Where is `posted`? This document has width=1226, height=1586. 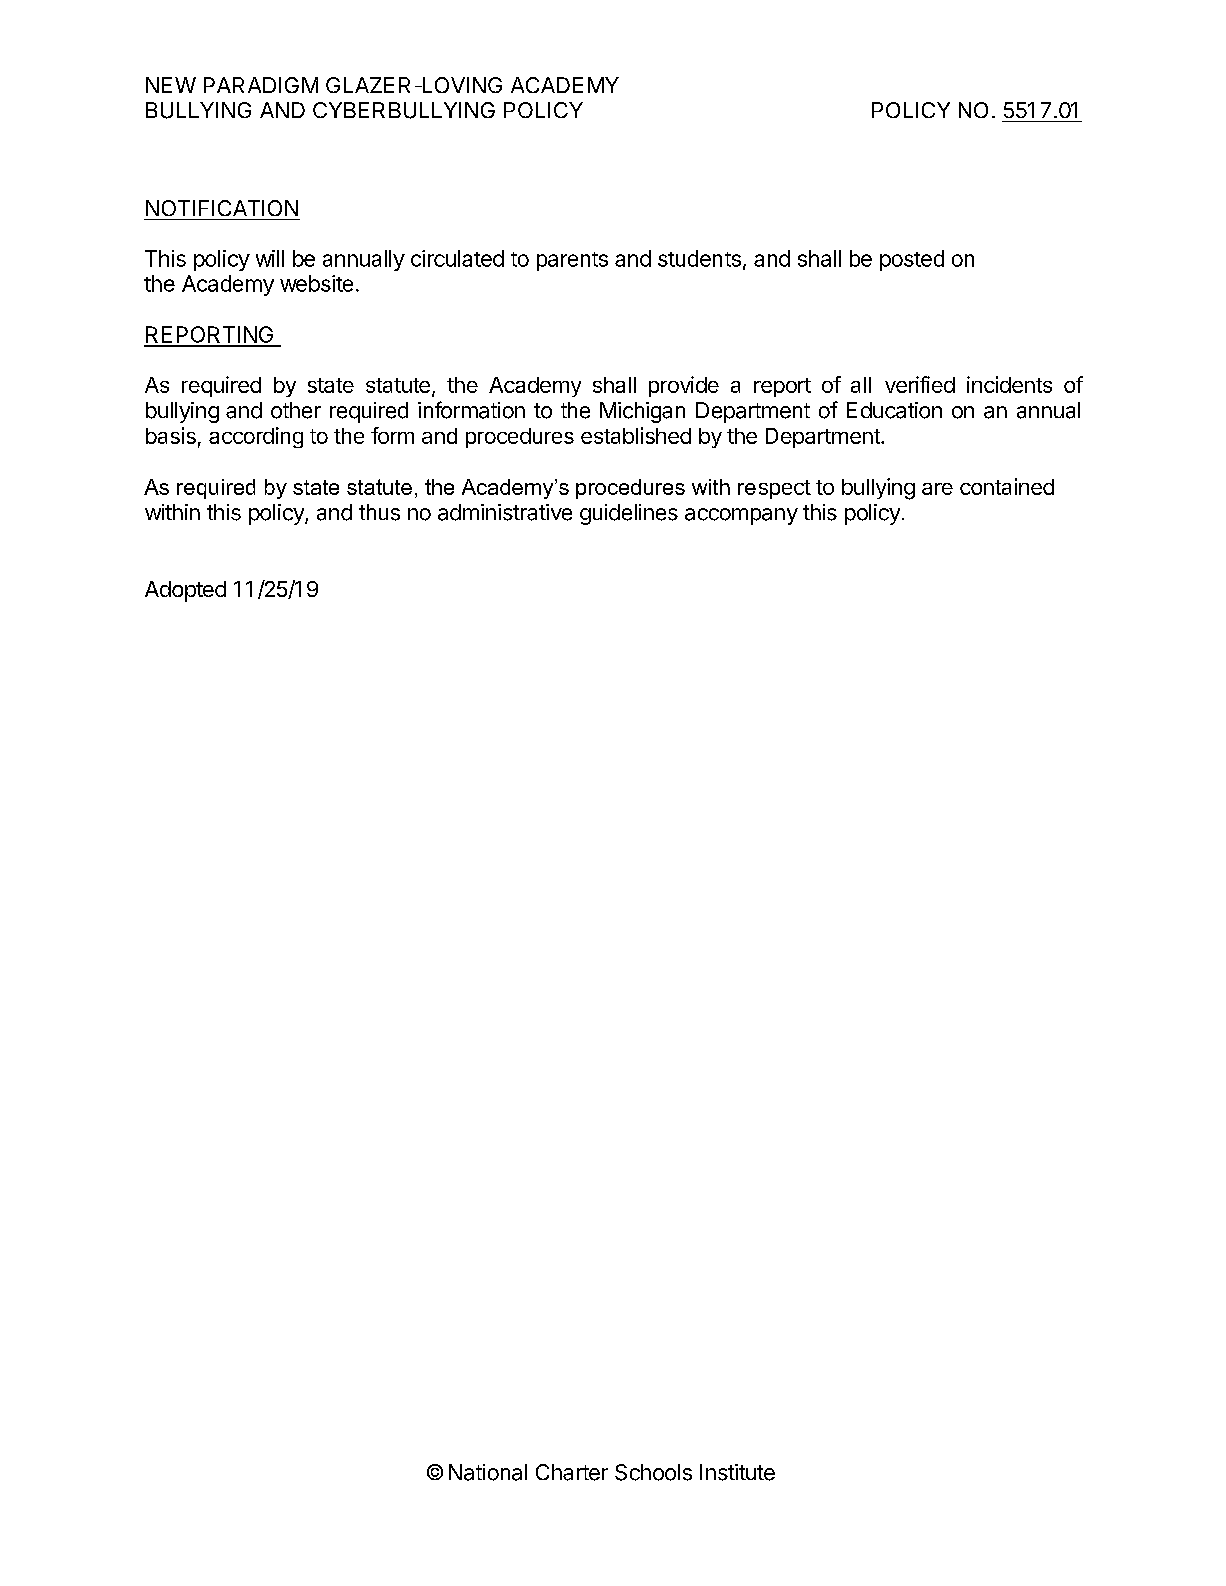 posted is located at coordinates (912, 260).
